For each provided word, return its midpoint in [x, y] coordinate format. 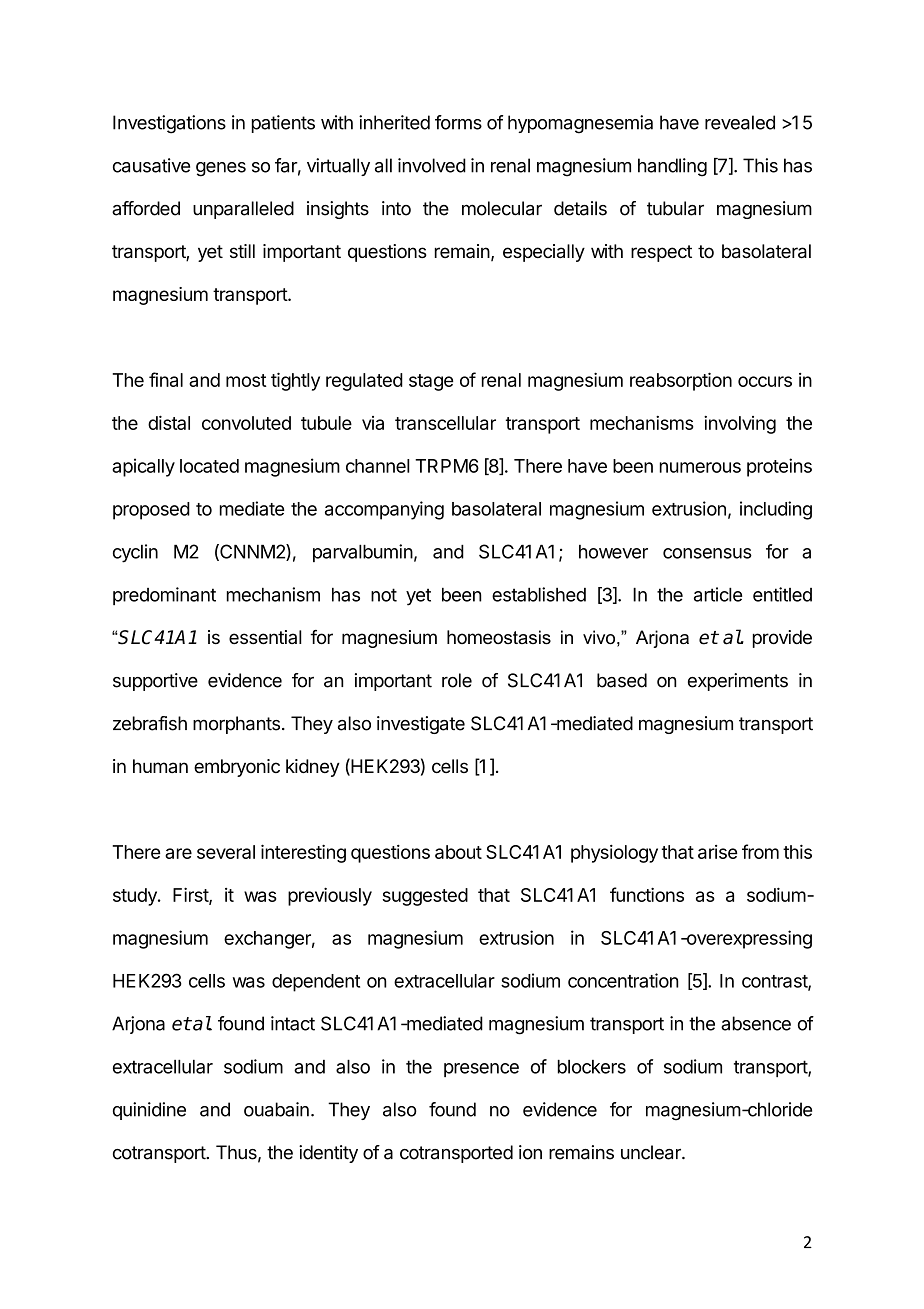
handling [672, 167]
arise [717, 852]
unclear [652, 1152]
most [246, 380]
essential [265, 637]
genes [221, 169]
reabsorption [681, 381]
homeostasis [499, 637]
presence [481, 1070]
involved [432, 165]
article [718, 594]
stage [431, 382]
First [191, 895]
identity [328, 1154]
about [458, 852]
